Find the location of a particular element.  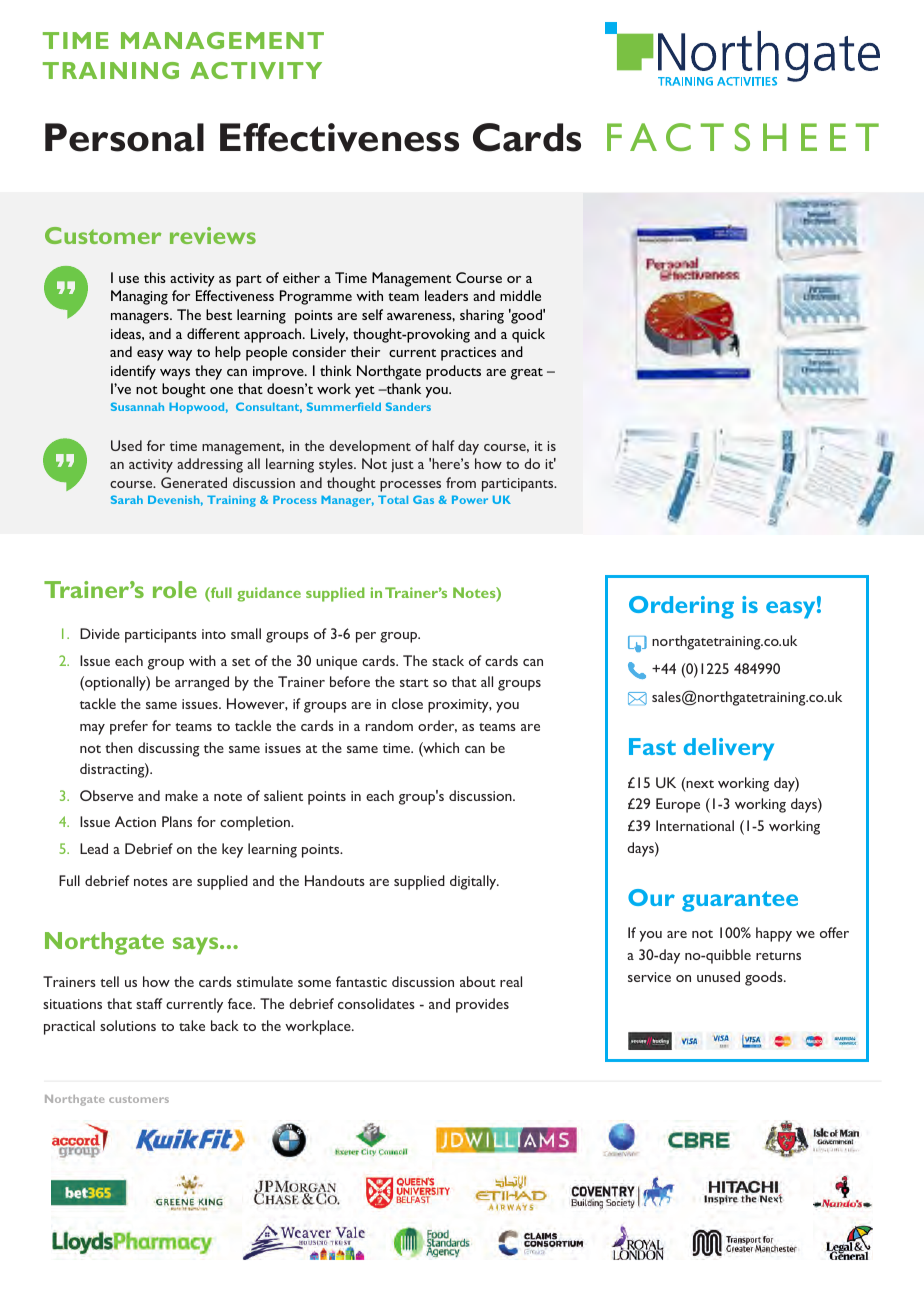

provides is located at coordinates (482, 1005).
